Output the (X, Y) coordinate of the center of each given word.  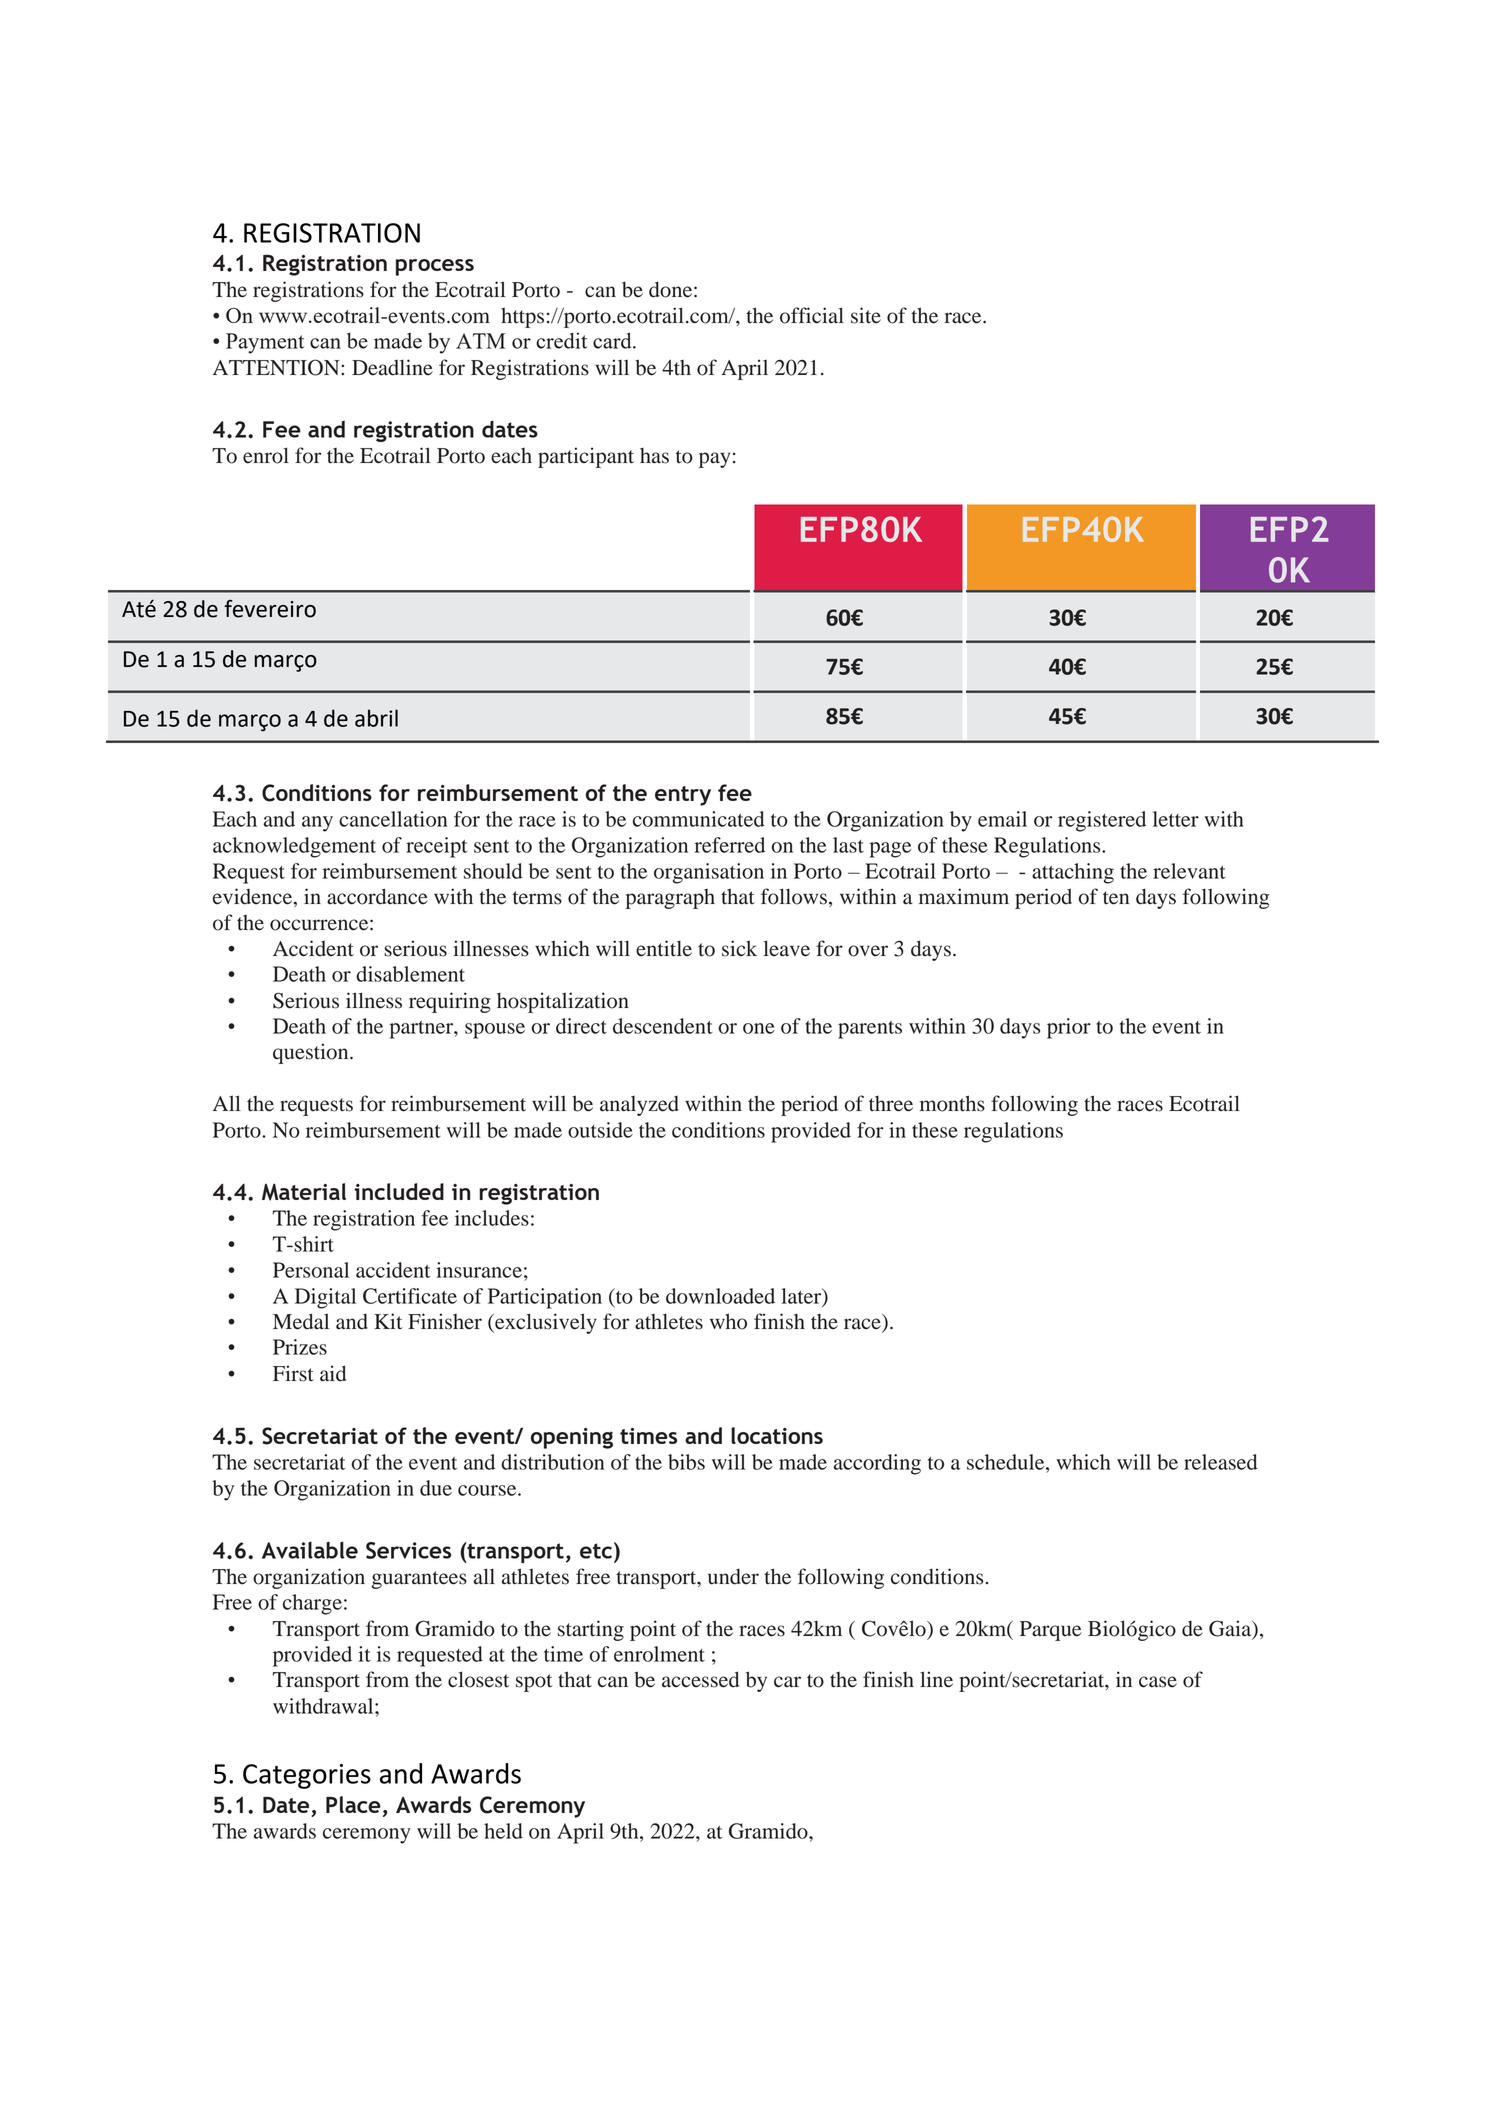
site (866, 315)
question (312, 1053)
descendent (663, 1026)
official (812, 315)
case (1158, 1682)
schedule (1007, 1462)
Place (353, 1804)
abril (376, 718)
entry (683, 796)
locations (777, 1435)
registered (1102, 821)
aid (333, 1373)
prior (1069, 1028)
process (435, 267)
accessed (700, 1679)
